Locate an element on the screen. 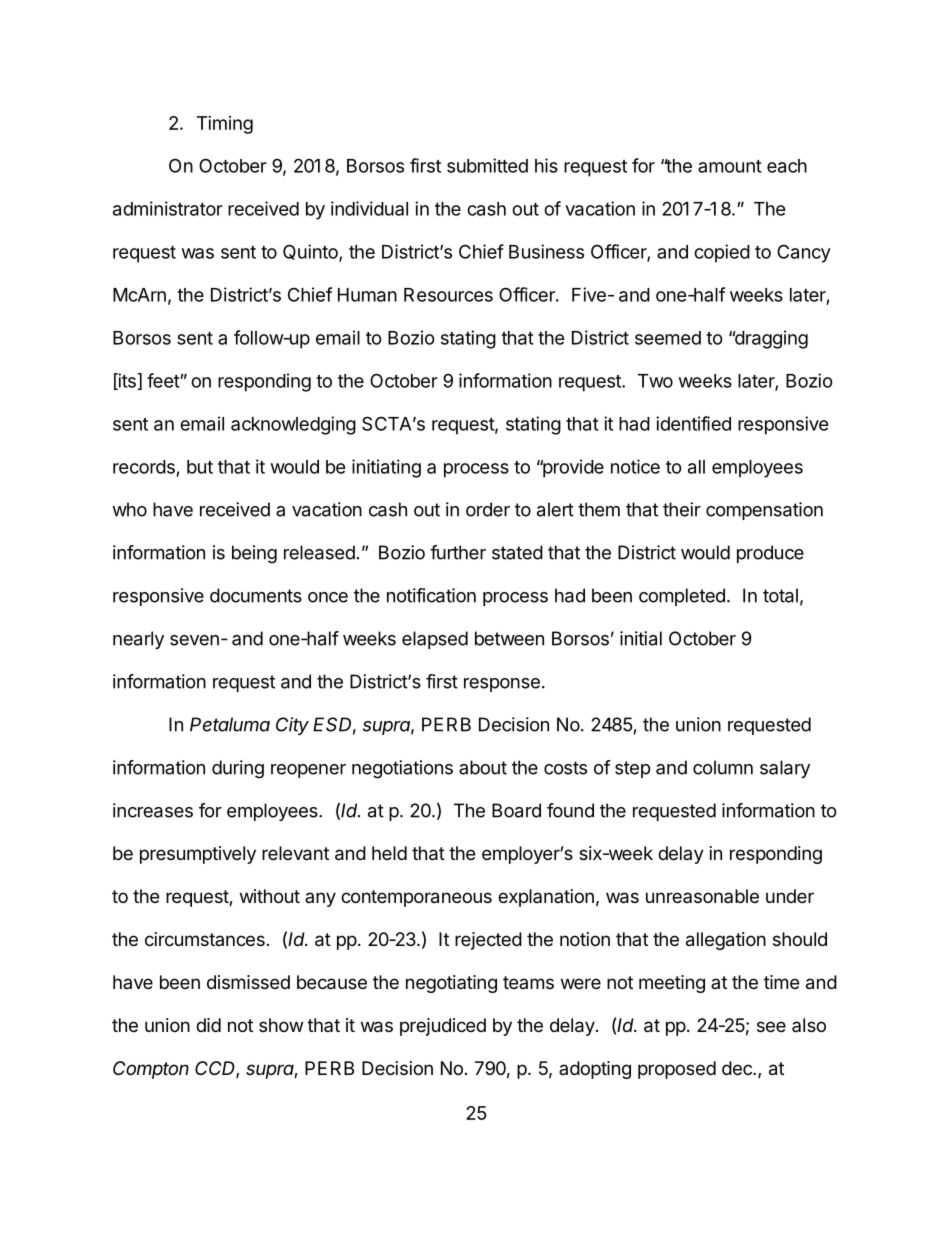 Image resolution: width=952 pixels, height=1233 pixels. proposed is located at coordinates (677, 1070).
